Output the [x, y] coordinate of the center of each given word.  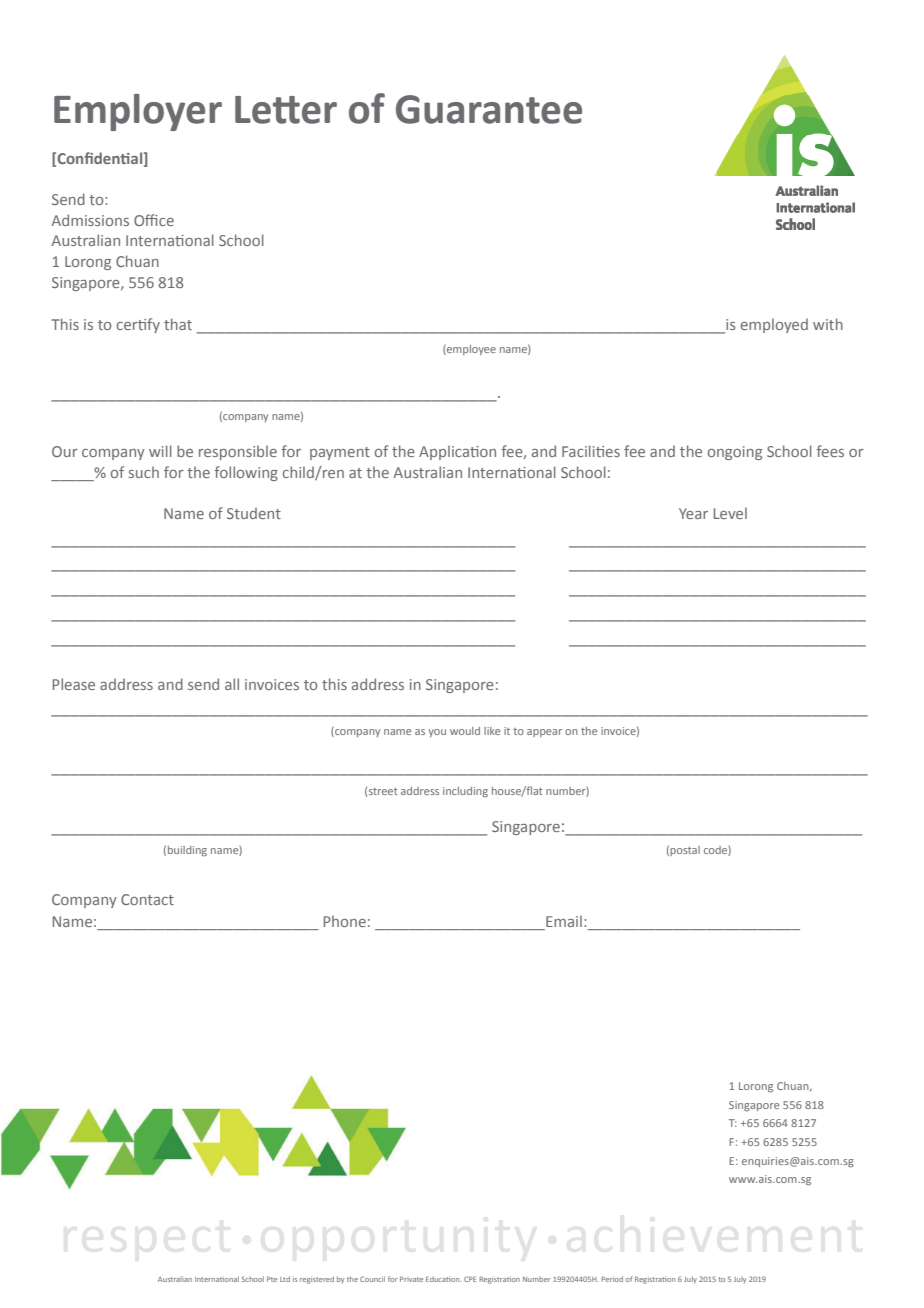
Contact [147, 899]
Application [457, 452]
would [465, 731]
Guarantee [489, 109]
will [160, 451]
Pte [272, 1279]
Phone [345, 921]
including [465, 792]
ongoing [735, 453]
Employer [138, 112]
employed [774, 325]
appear [544, 733]
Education [443, 1279]
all [232, 684]
